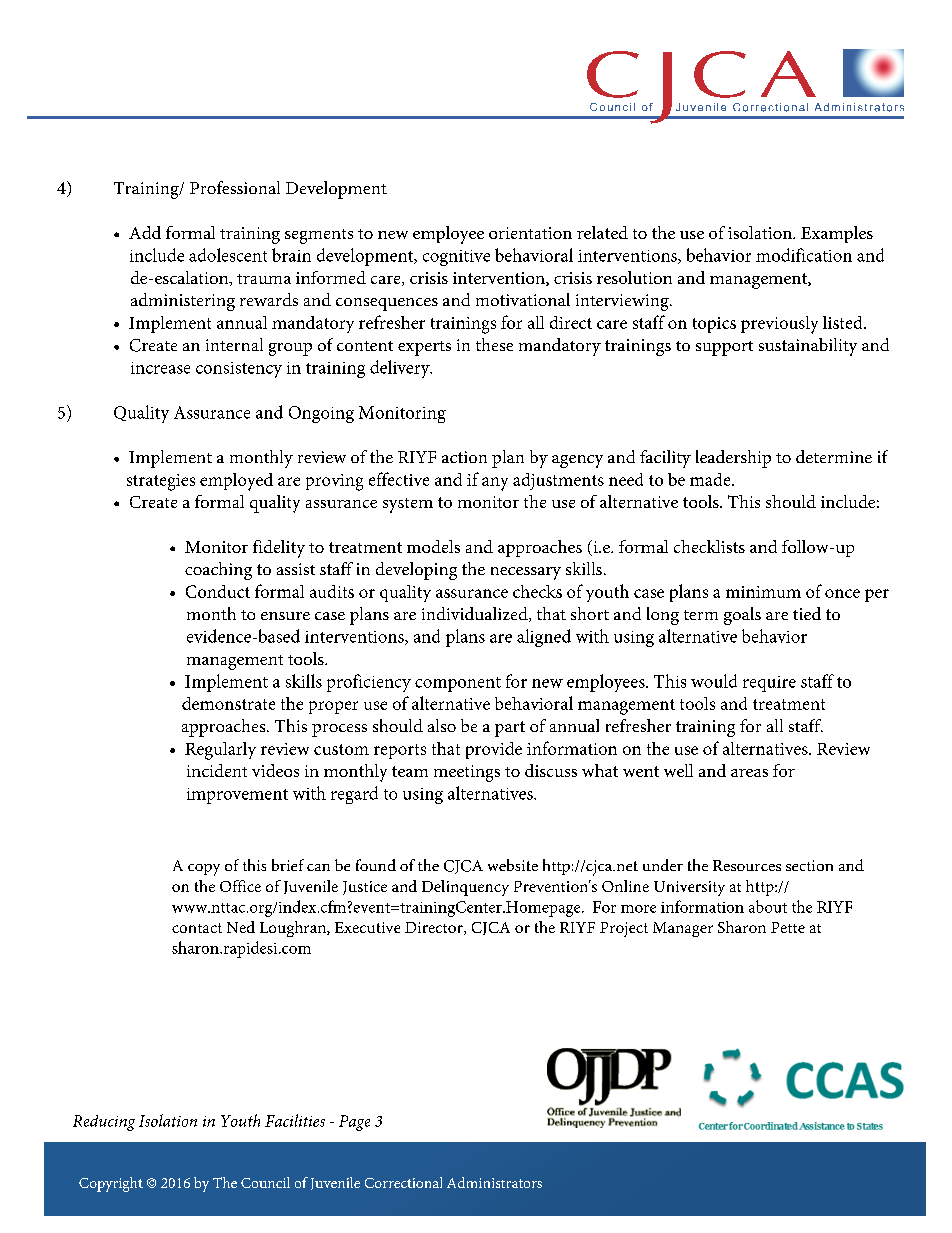 The image size is (952, 1233). I want to click on orientation, so click(530, 233).
